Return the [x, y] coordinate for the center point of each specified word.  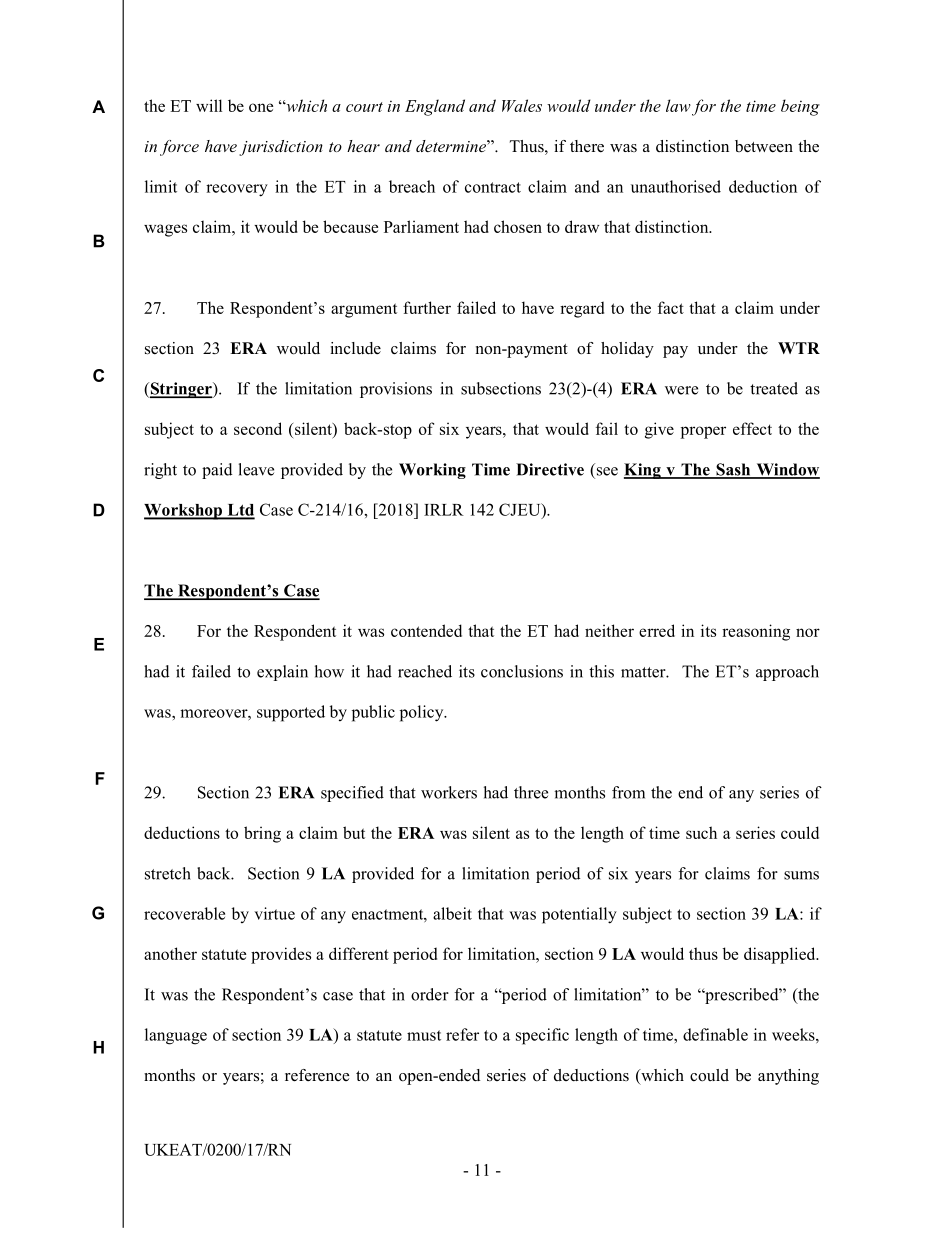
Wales [522, 105]
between [764, 146]
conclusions [522, 671]
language [176, 1036]
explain [282, 673]
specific [542, 1036]
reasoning [756, 632]
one [261, 107]
